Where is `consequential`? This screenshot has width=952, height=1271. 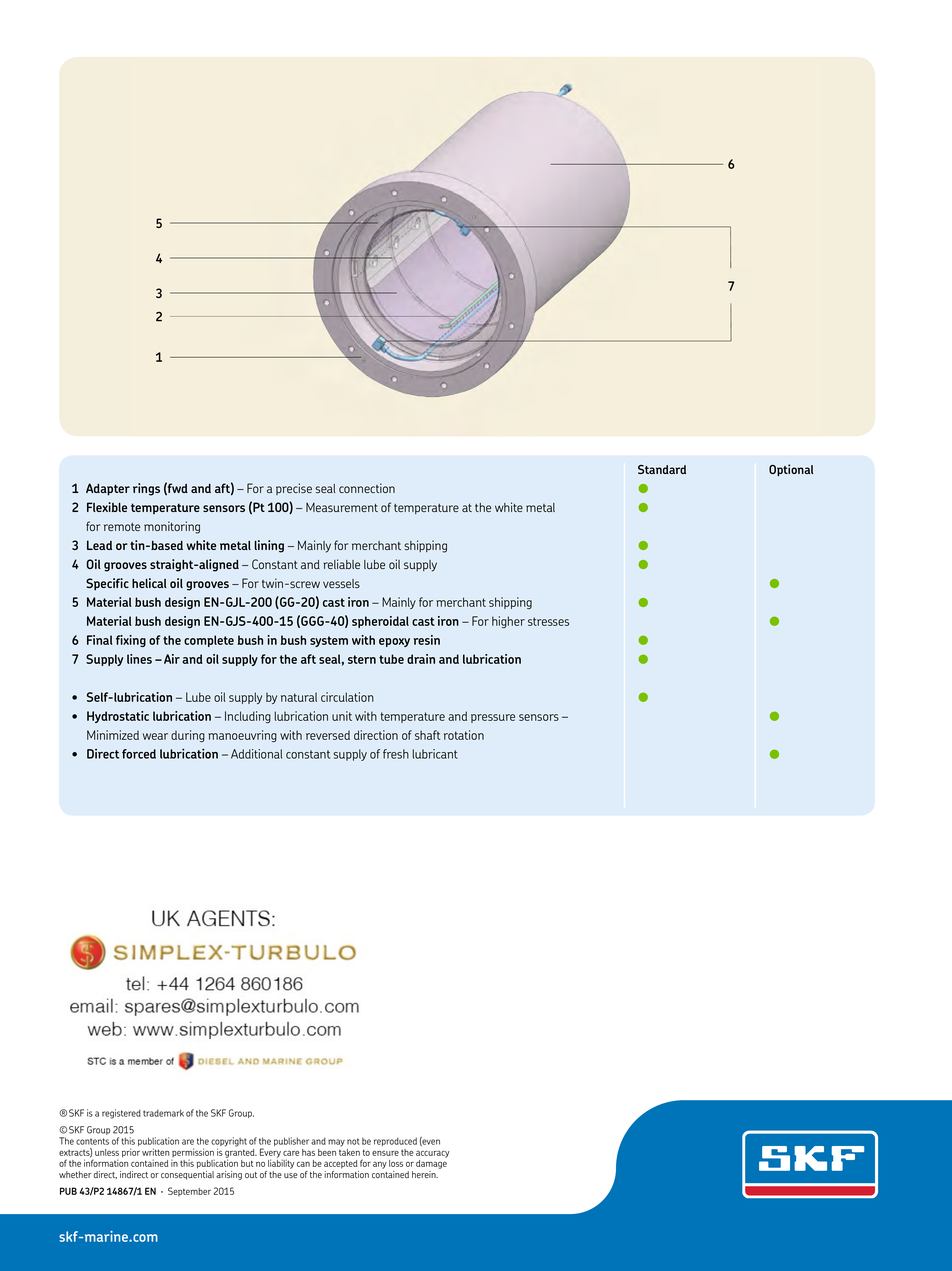 consequential is located at coordinates (187, 1175).
